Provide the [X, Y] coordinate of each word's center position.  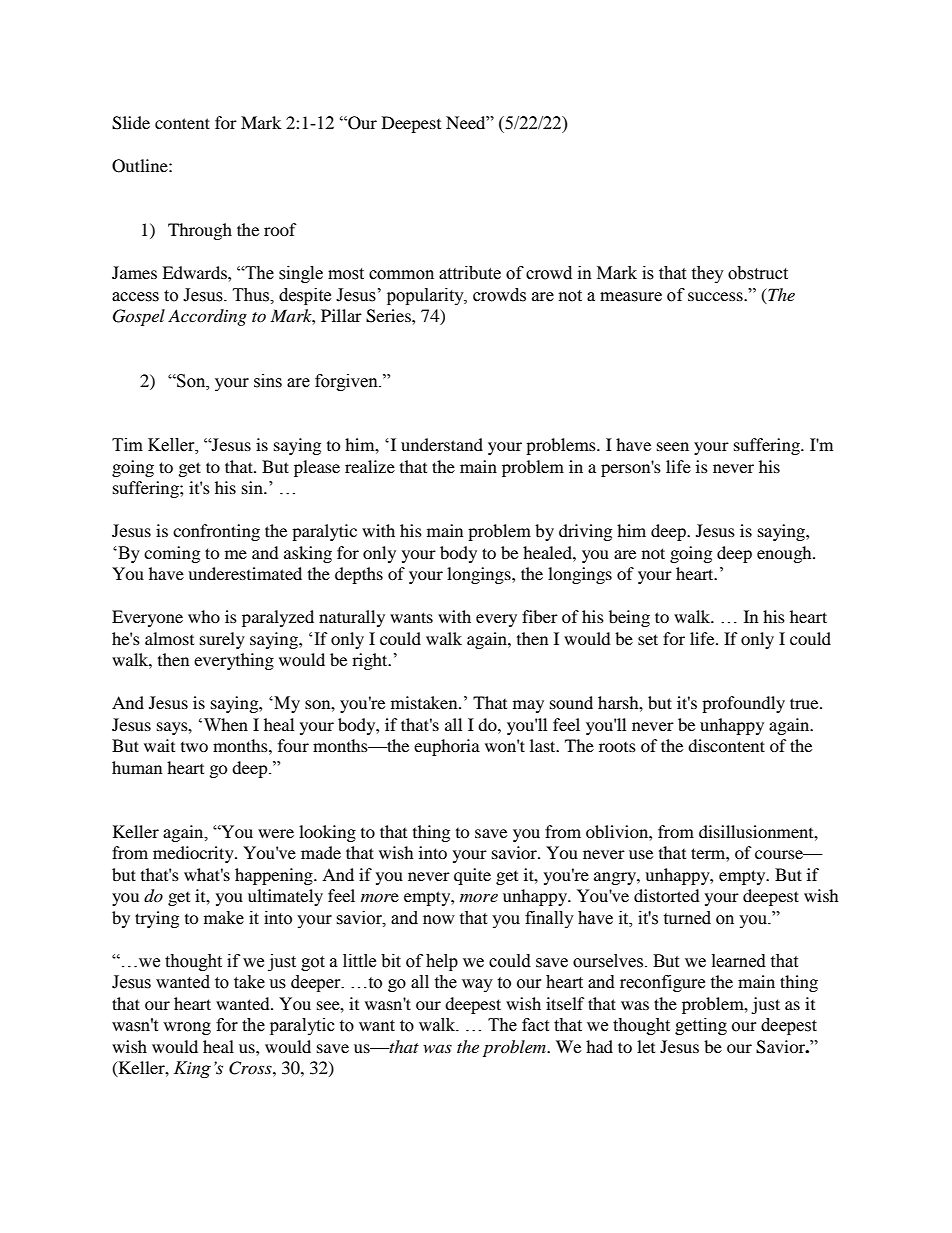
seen [673, 446]
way [477, 985]
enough [785, 554]
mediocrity [194, 854]
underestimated [245, 573]
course [780, 854]
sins [268, 381]
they [707, 274]
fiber [540, 616]
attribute [470, 273]
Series [389, 316]
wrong [187, 1028]
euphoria [447, 747]
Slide [131, 123]
